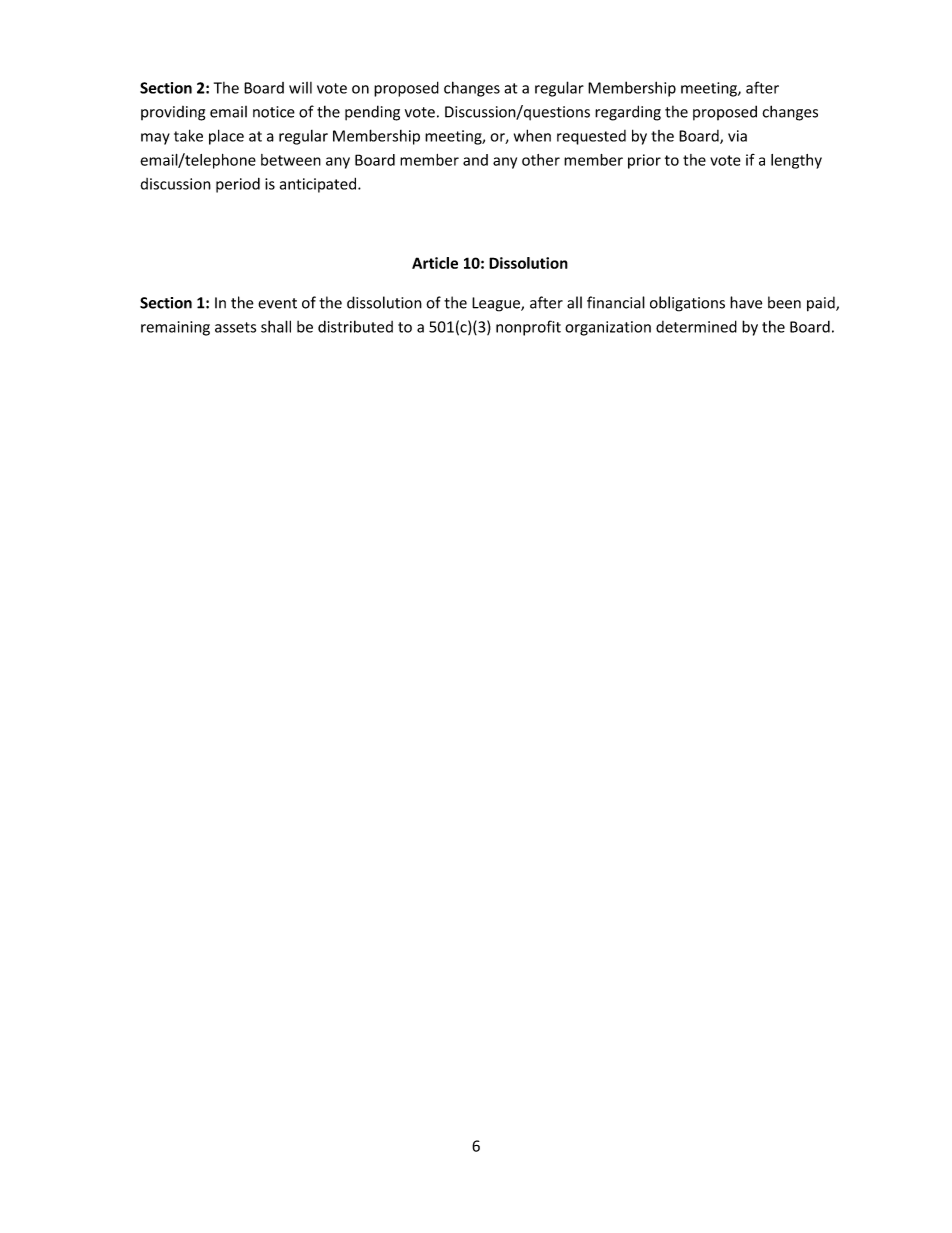  What do you see at coordinates (796, 161) in the document?
I see `lengthy` at bounding box center [796, 161].
